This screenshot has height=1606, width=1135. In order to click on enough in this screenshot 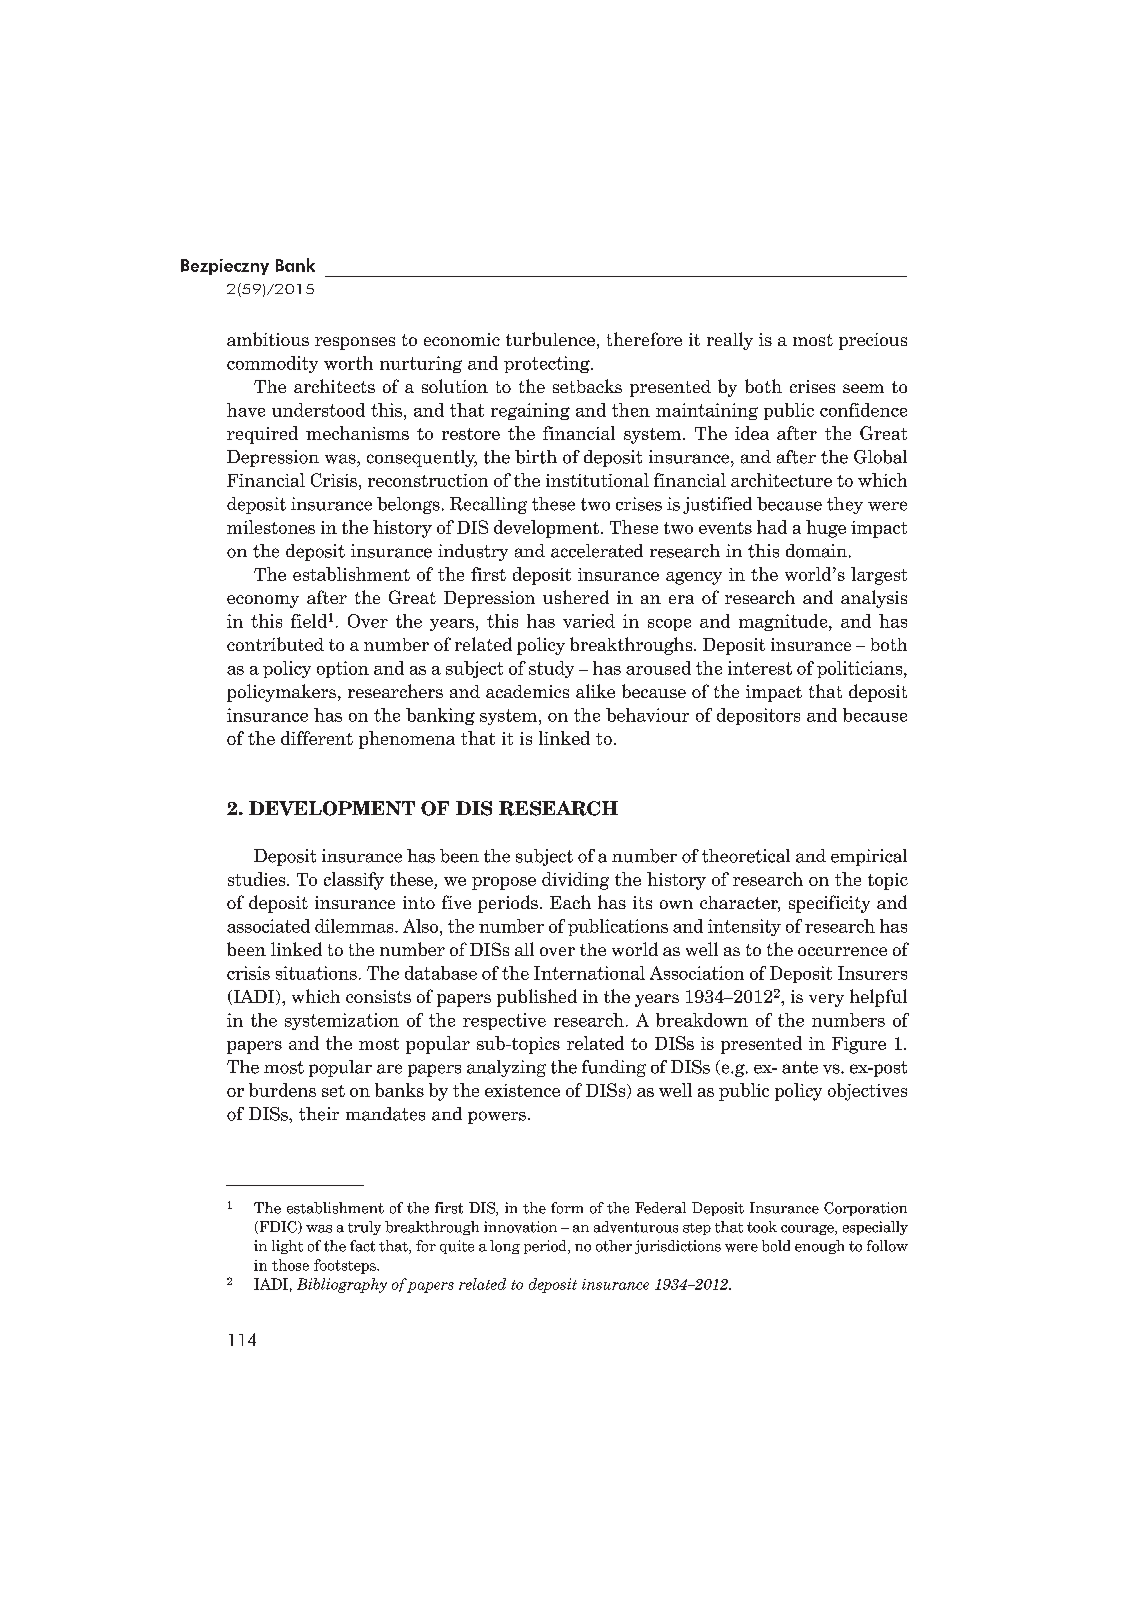, I will do `click(819, 1247)`.
